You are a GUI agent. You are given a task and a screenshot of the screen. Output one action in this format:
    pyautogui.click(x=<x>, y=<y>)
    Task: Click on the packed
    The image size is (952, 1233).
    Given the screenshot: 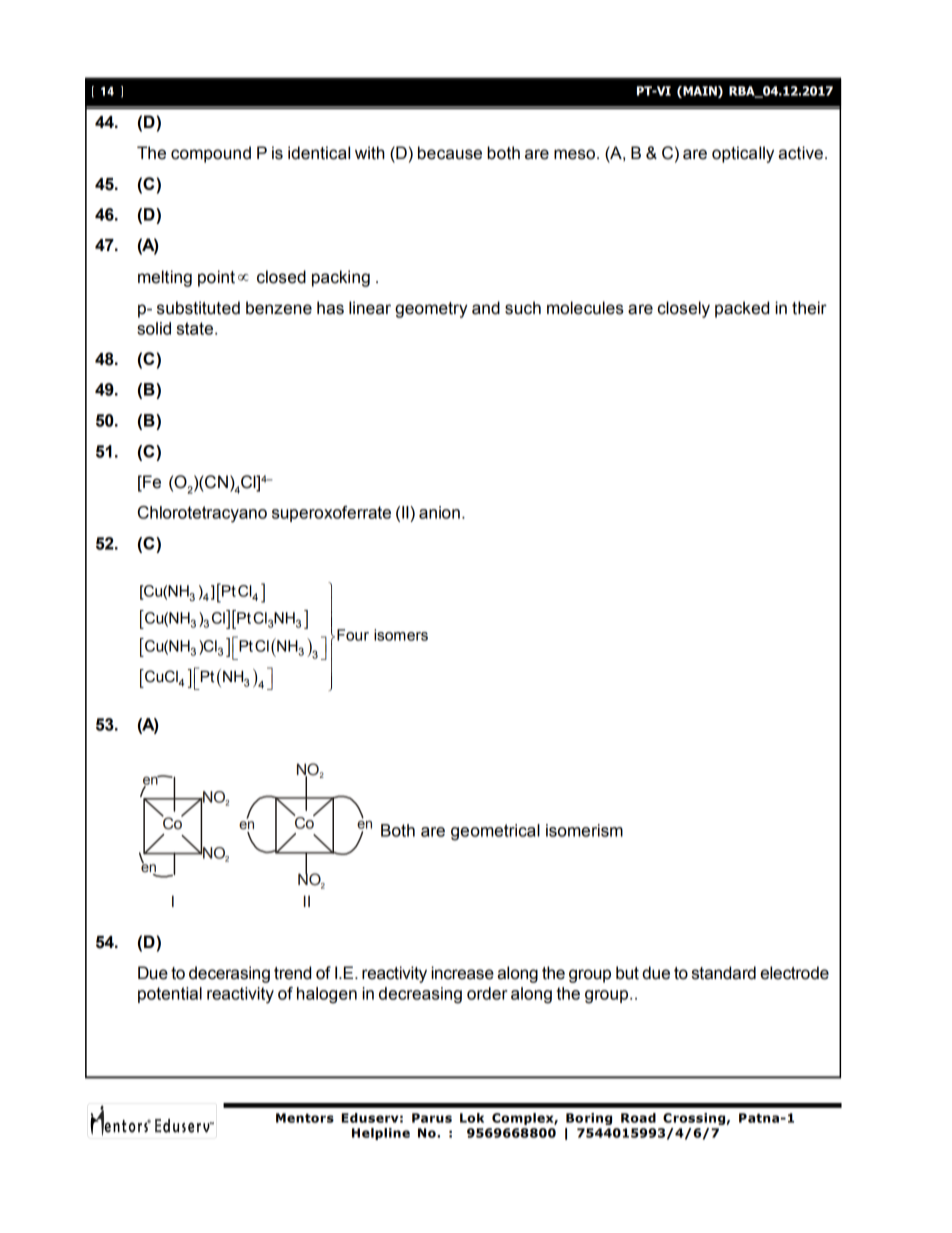 What is the action you would take?
    pyautogui.click(x=742, y=309)
